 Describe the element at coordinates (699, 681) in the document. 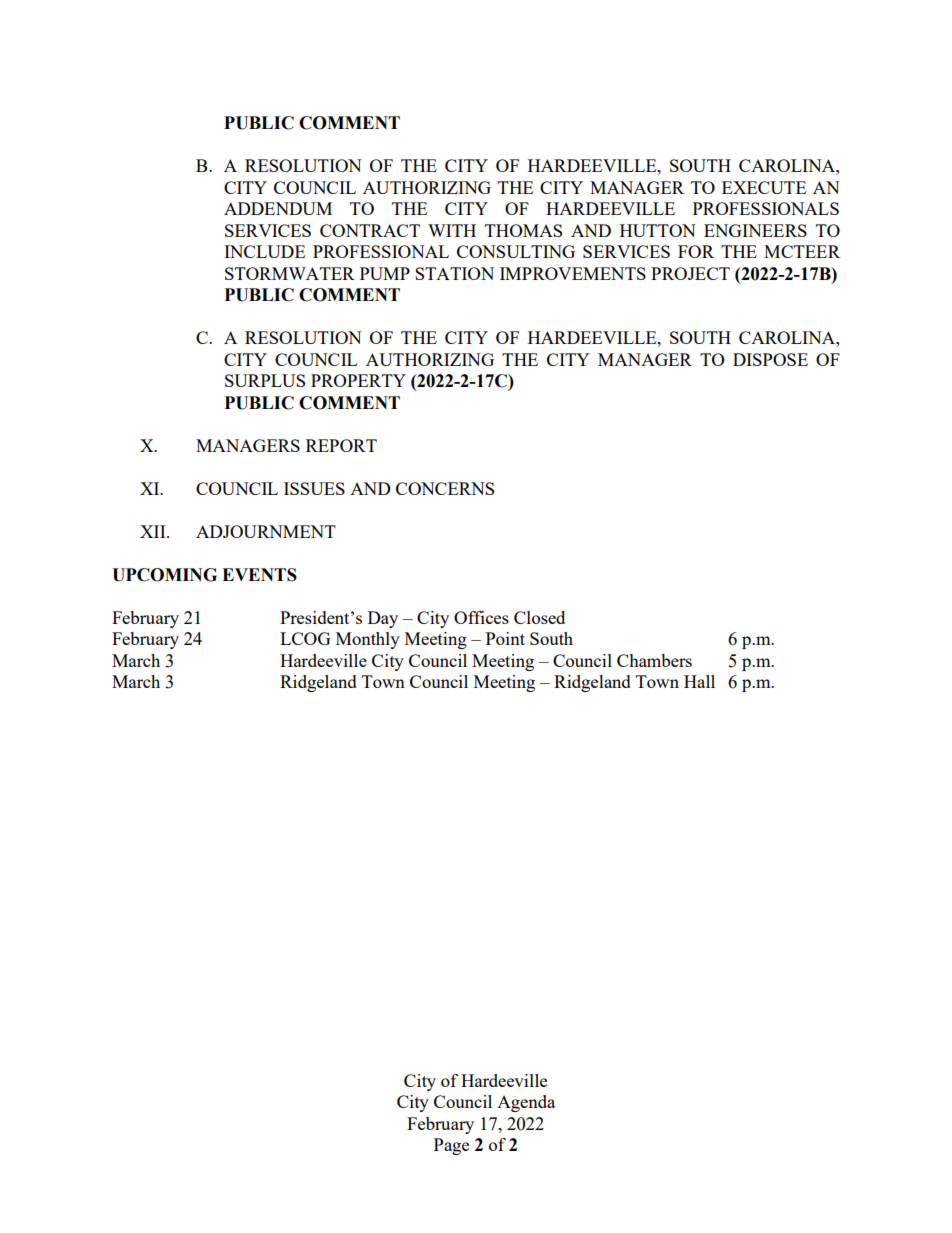

I see `Hall` at that location.
